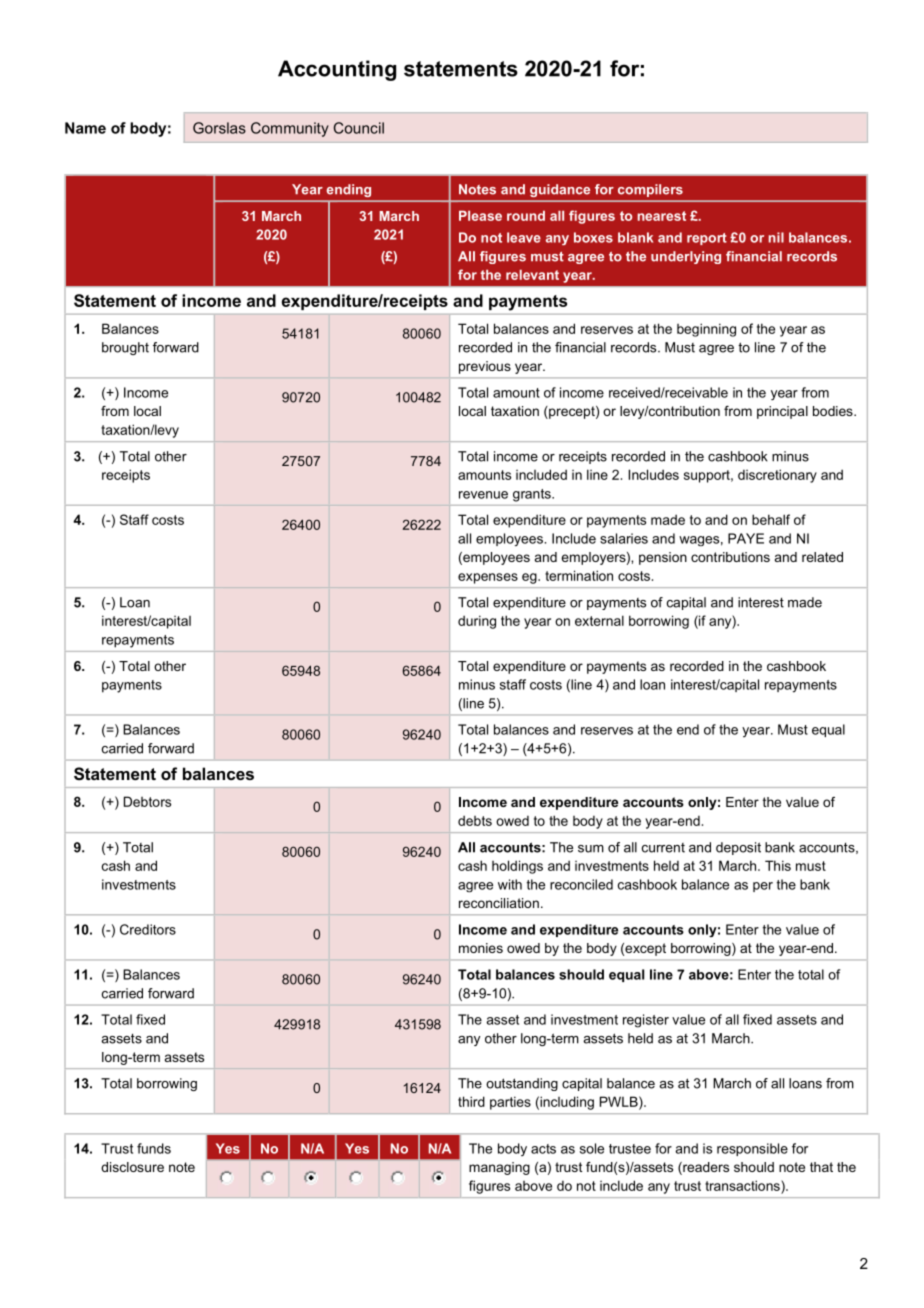 The image size is (924, 1308). What do you see at coordinates (650, 190) in the screenshot?
I see `compilers` at bounding box center [650, 190].
